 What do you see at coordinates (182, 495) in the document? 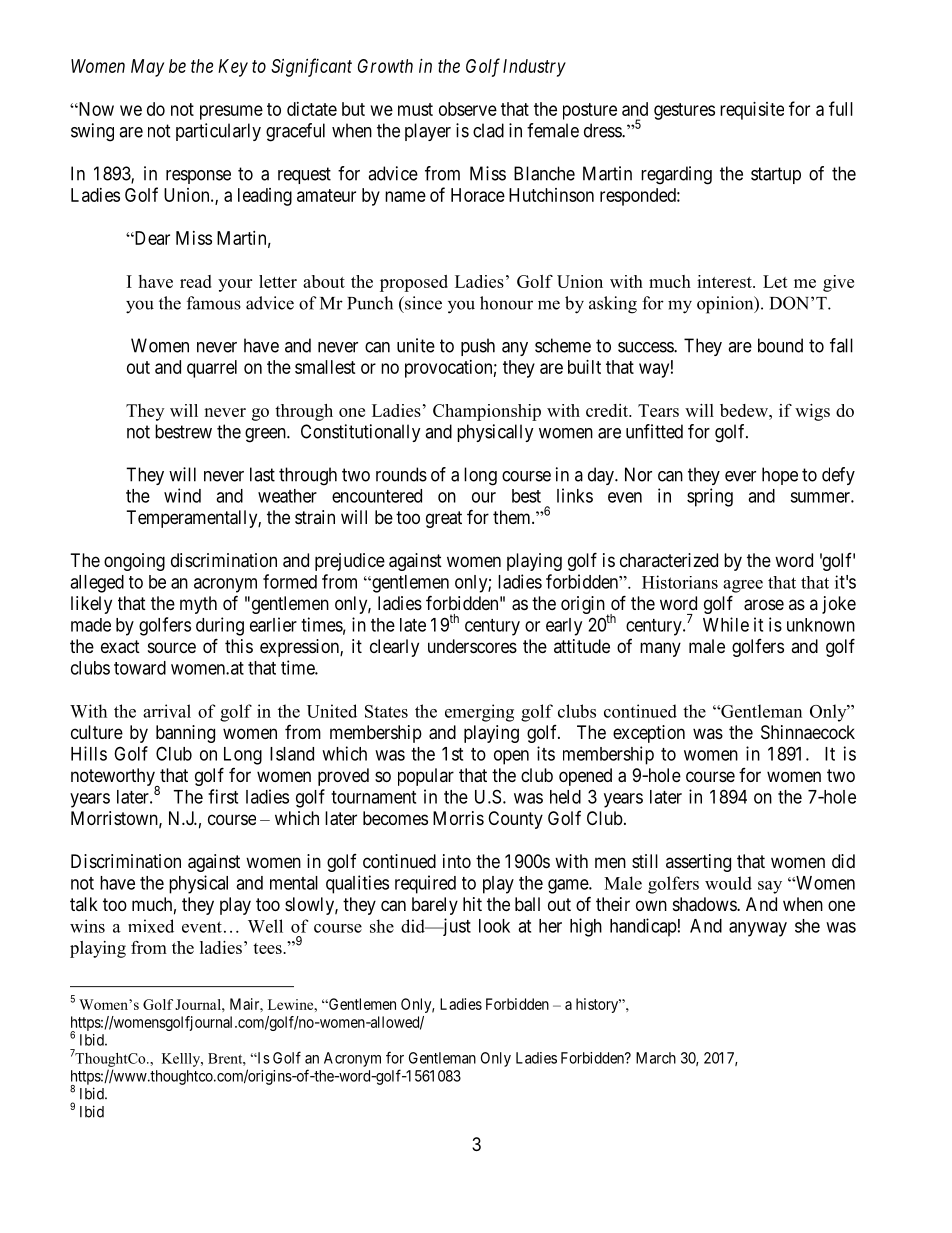
I see `wind` at bounding box center [182, 495].
